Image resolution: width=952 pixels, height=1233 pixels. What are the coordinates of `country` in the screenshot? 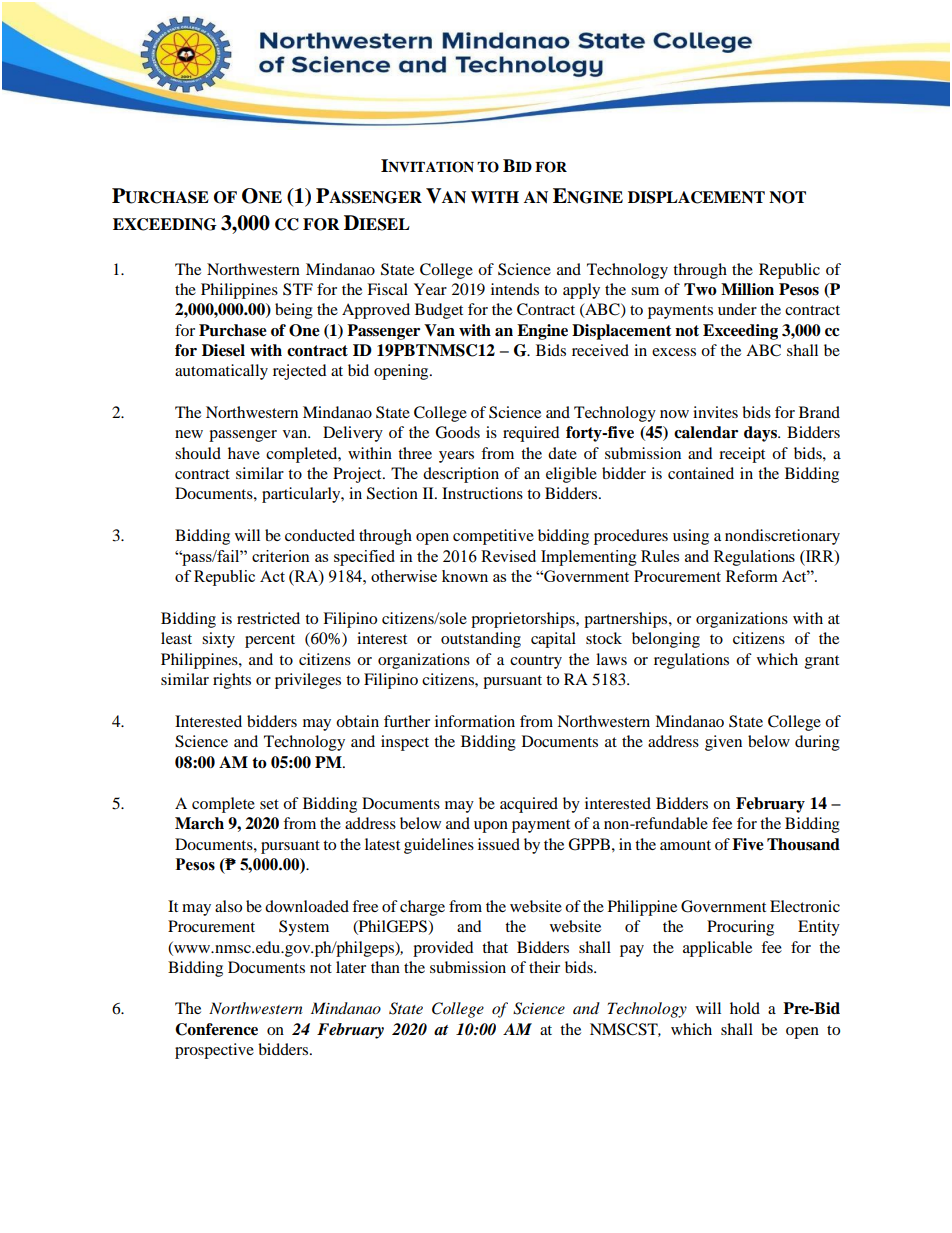 It's located at (536, 662).
